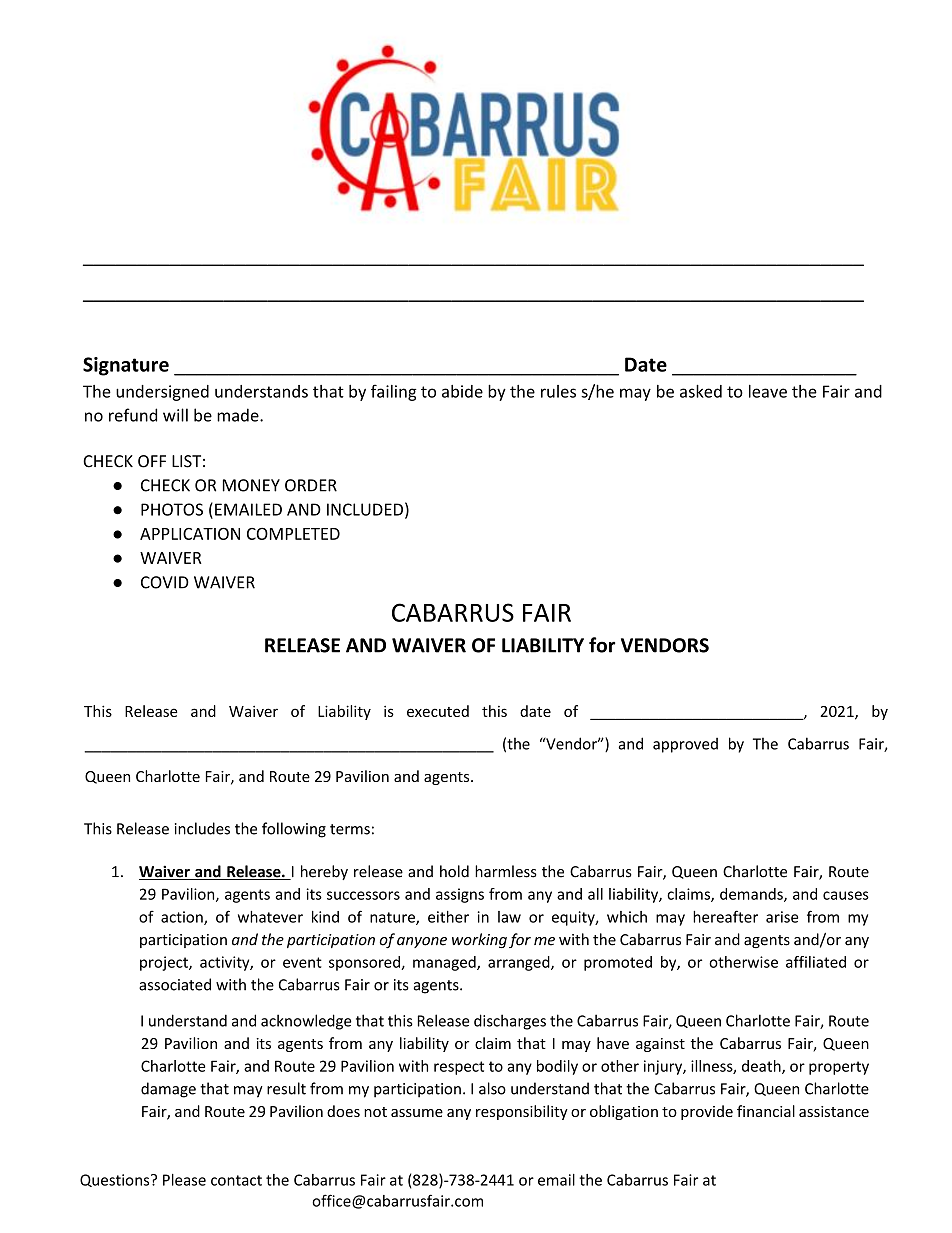 The height and width of the page is (1233, 952). I want to click on abide, so click(462, 391).
